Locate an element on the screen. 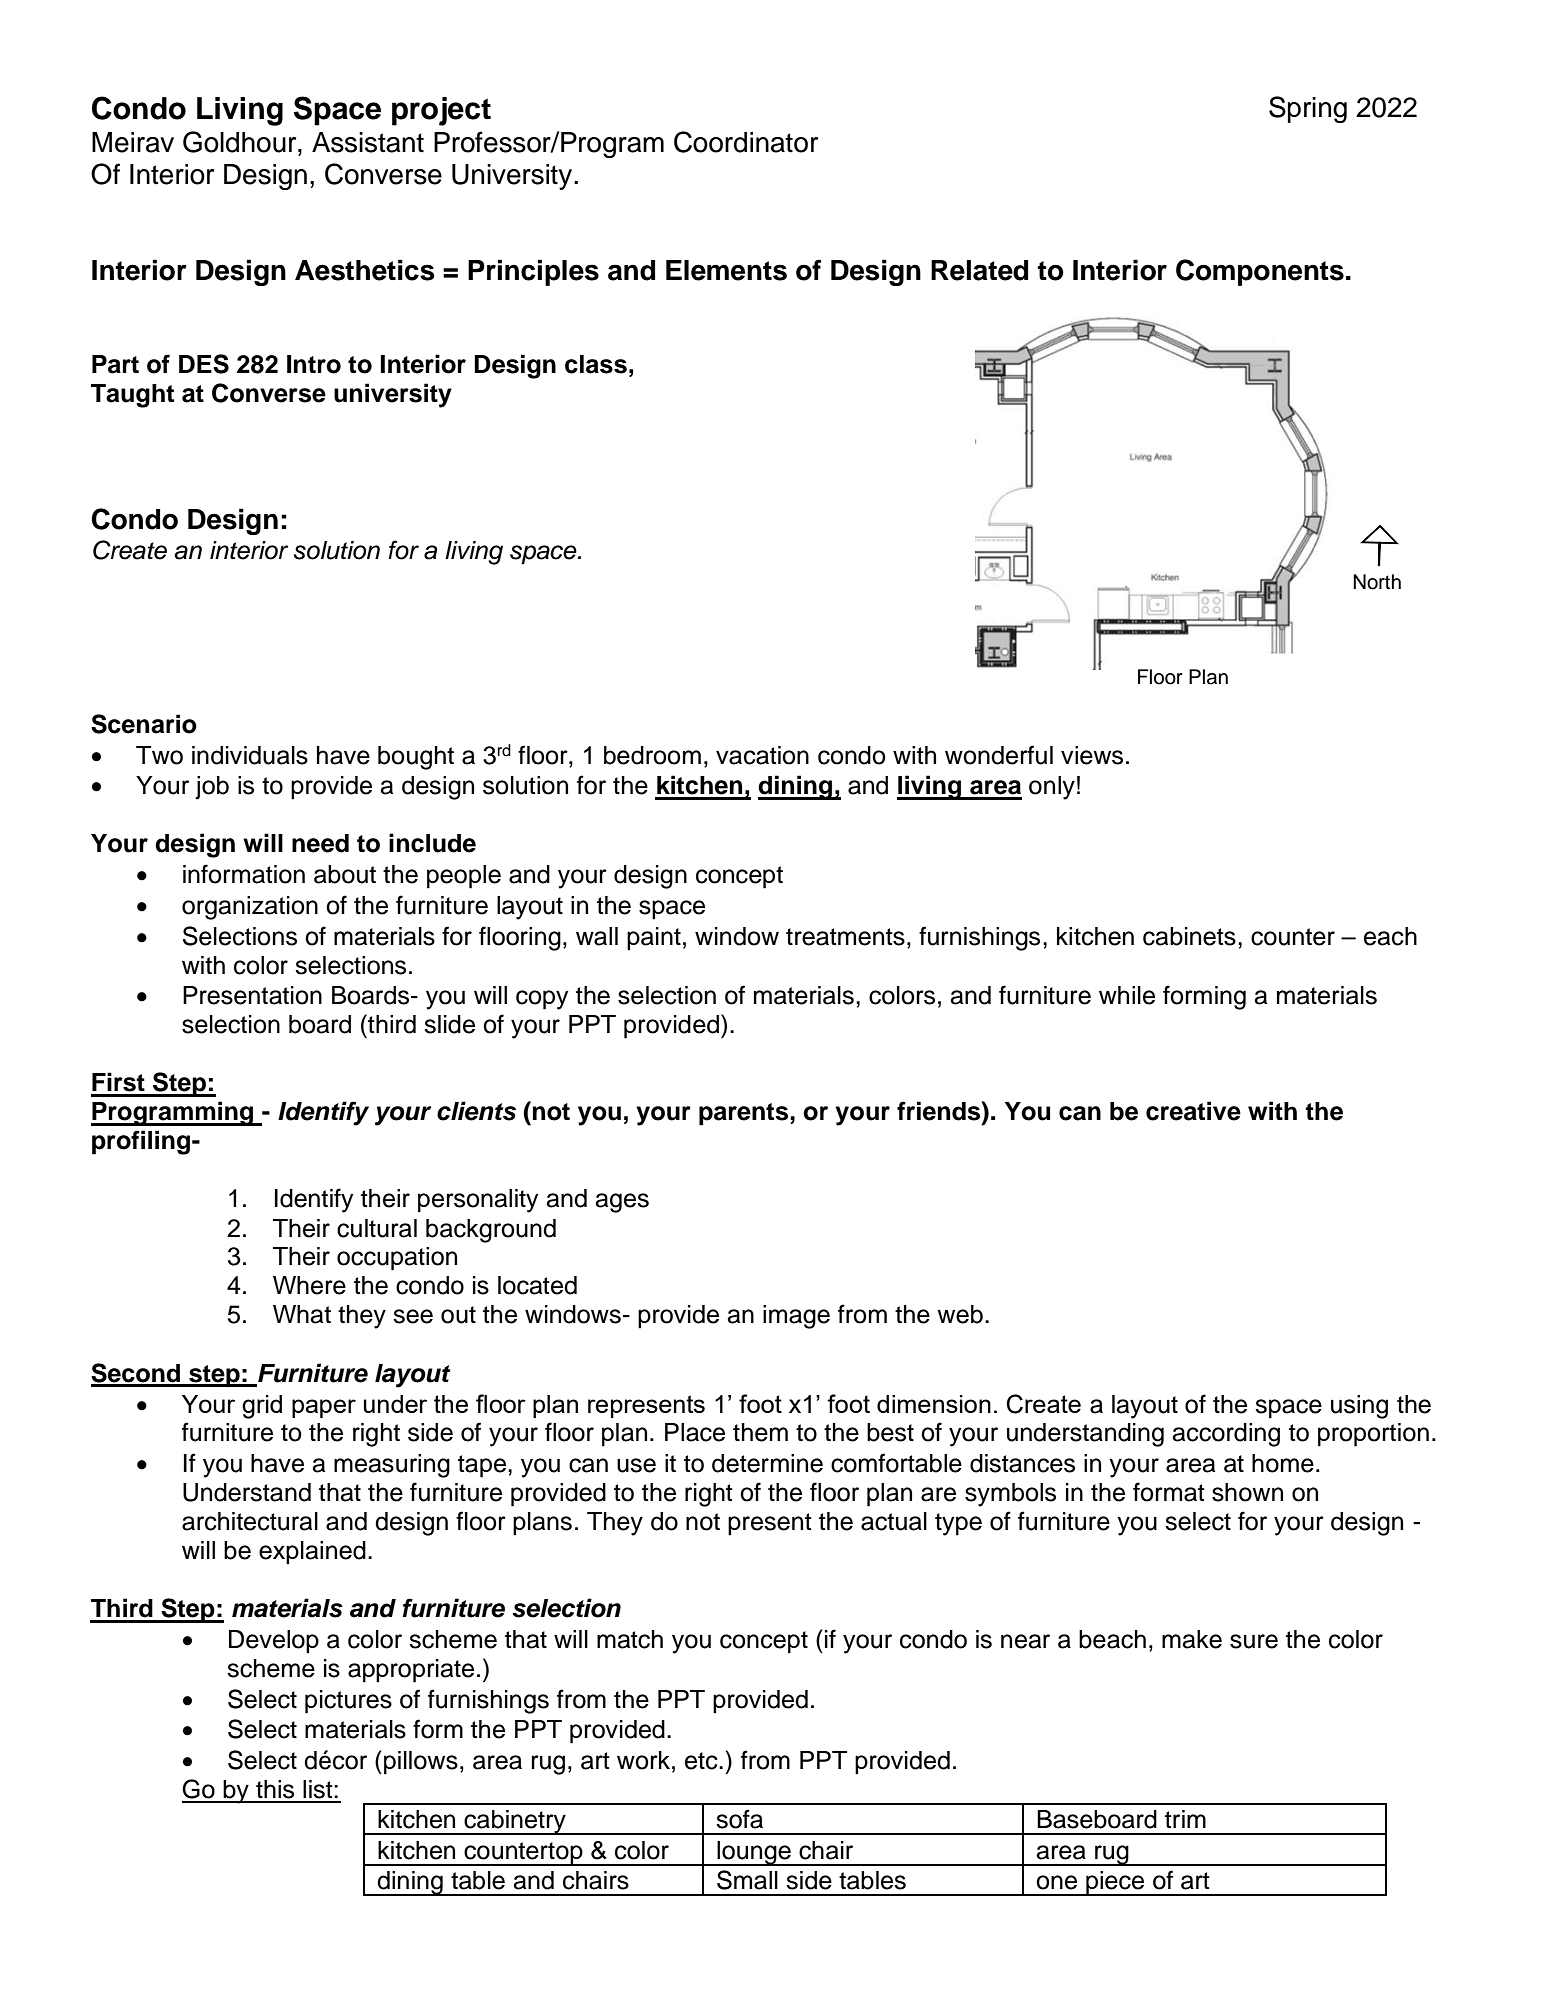 The image size is (1545, 1999). pictures is located at coordinates (348, 1702).
